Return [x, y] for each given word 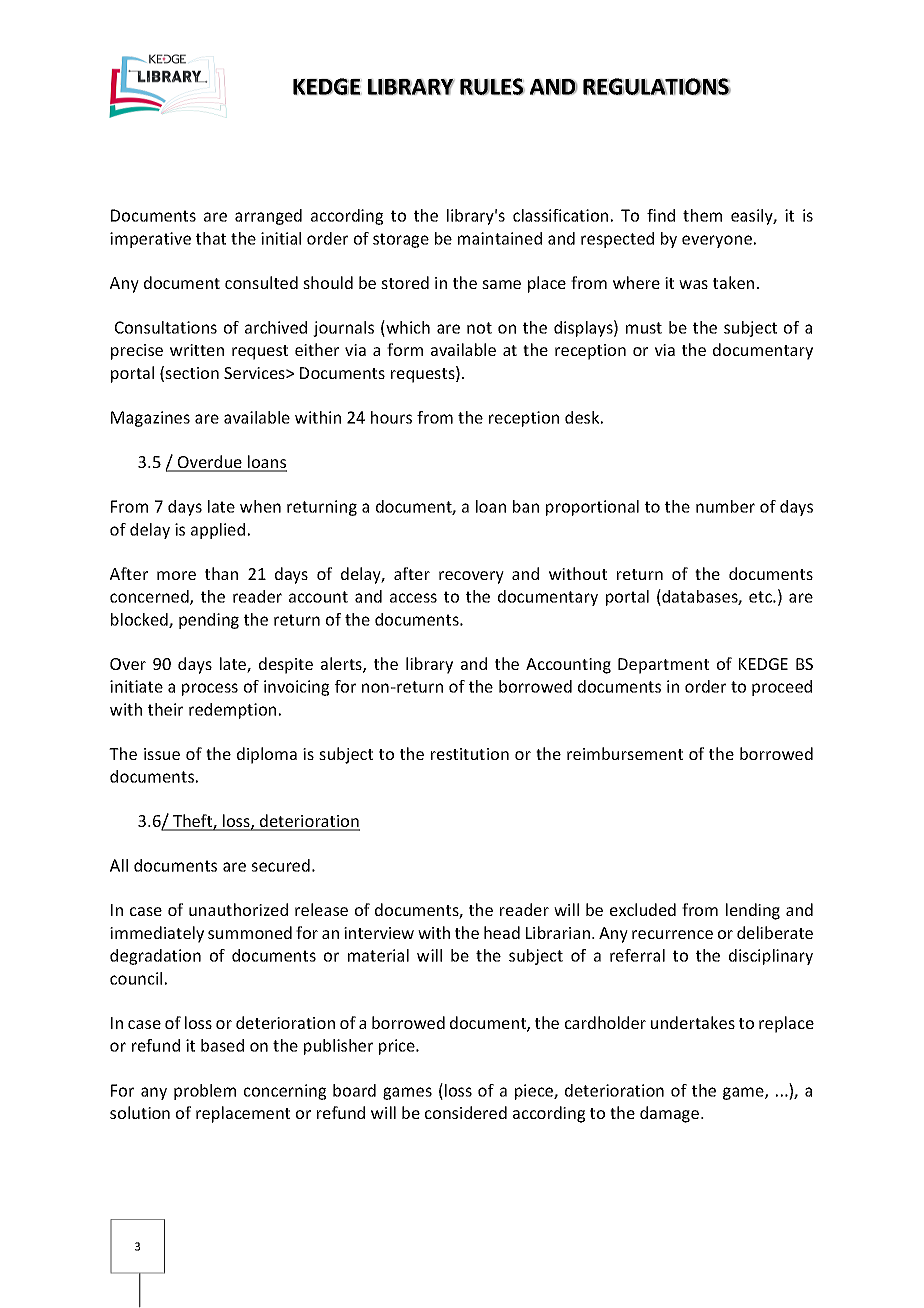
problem [205, 1092]
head [502, 932]
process [210, 689]
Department [663, 666]
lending [753, 911]
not [479, 328]
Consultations [166, 327]
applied [218, 531]
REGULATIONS [657, 86]
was [693, 284]
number [725, 506]
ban [526, 506]
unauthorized [238, 909]
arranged [268, 217]
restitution [470, 754]
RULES [492, 86]
